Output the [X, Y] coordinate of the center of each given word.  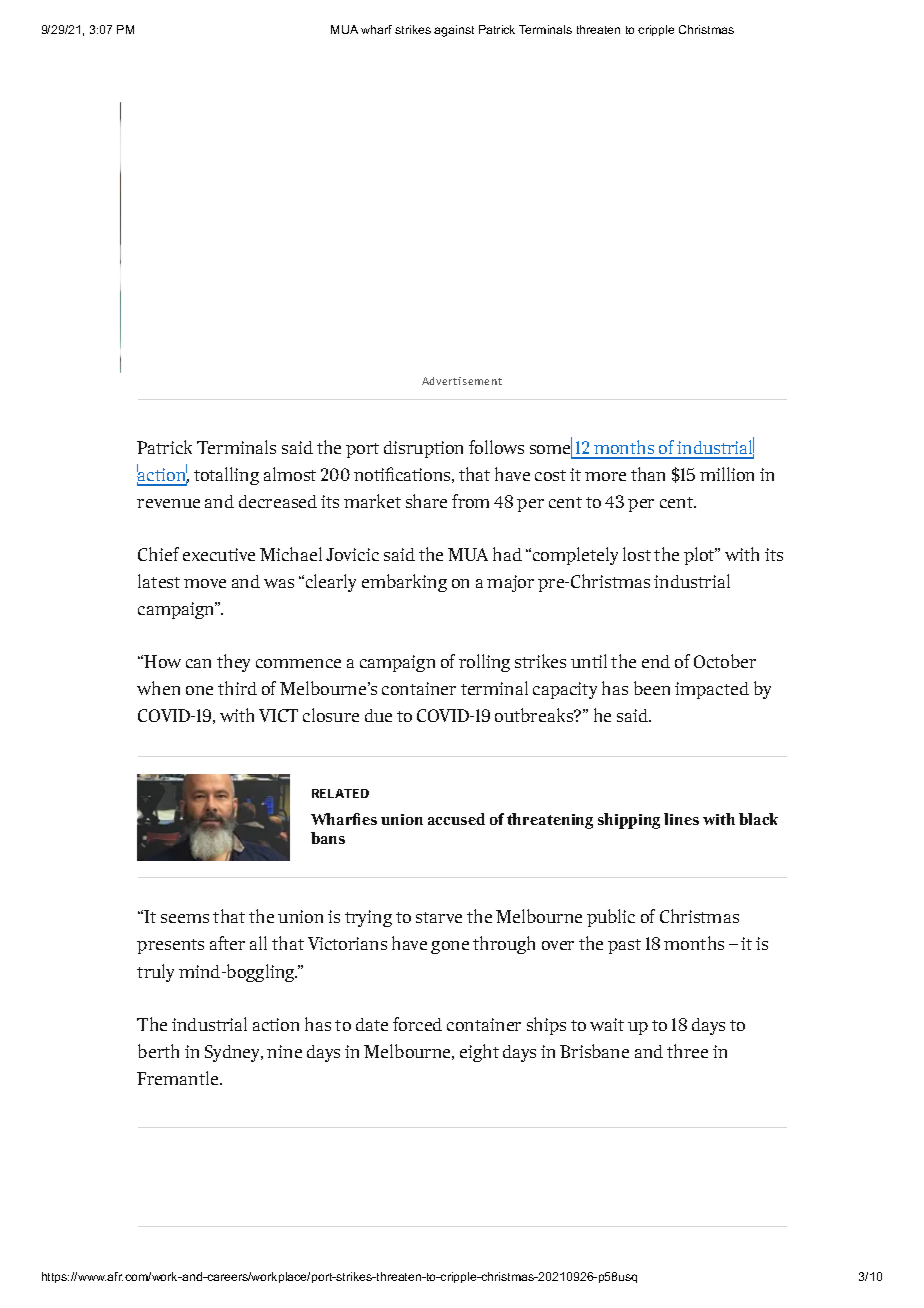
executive [219, 554]
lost [637, 554]
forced [417, 1024]
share [426, 501]
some [551, 449]
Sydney [234, 1053]
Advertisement [462, 381]
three [687, 1051]
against [454, 31]
